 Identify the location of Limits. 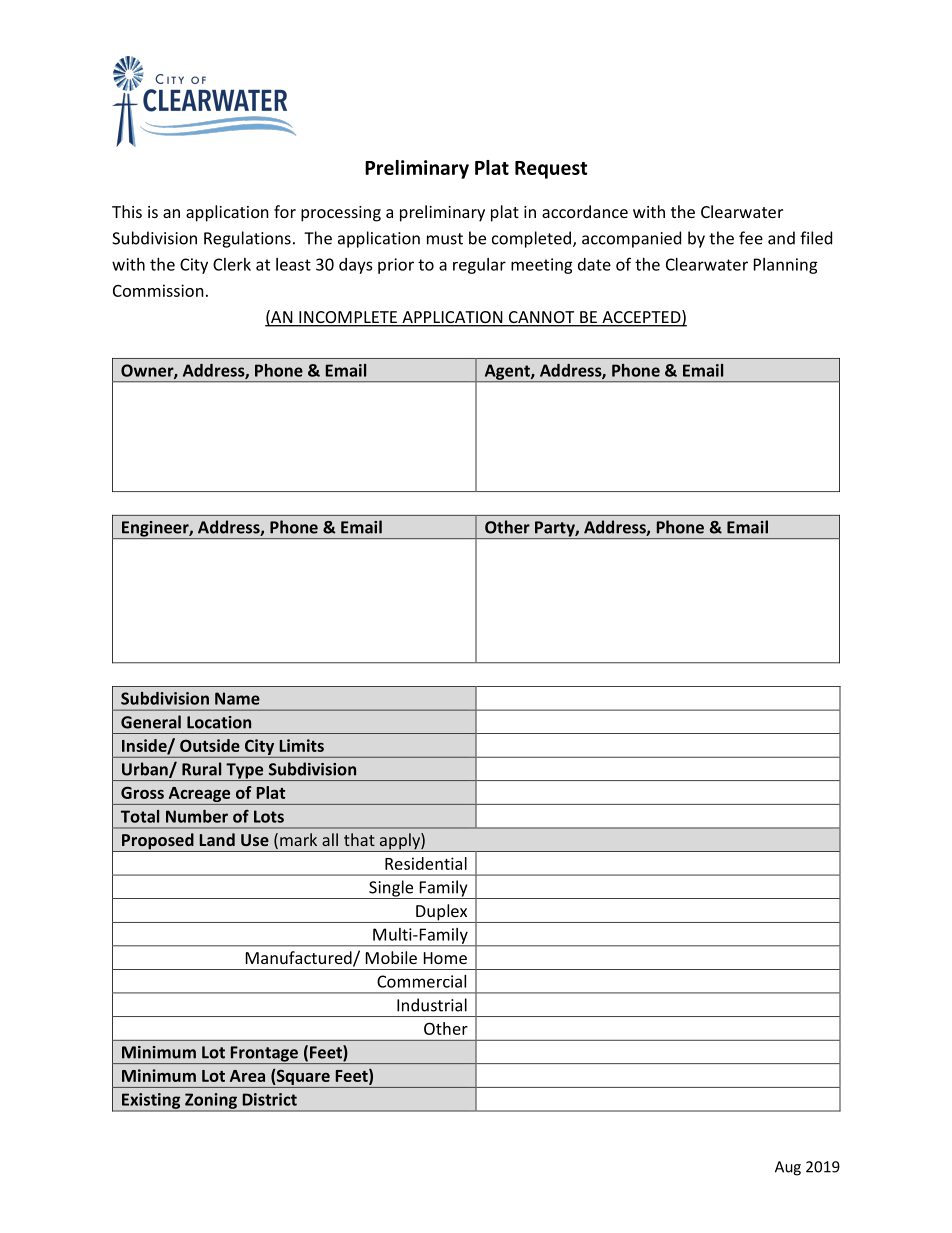
(302, 745).
